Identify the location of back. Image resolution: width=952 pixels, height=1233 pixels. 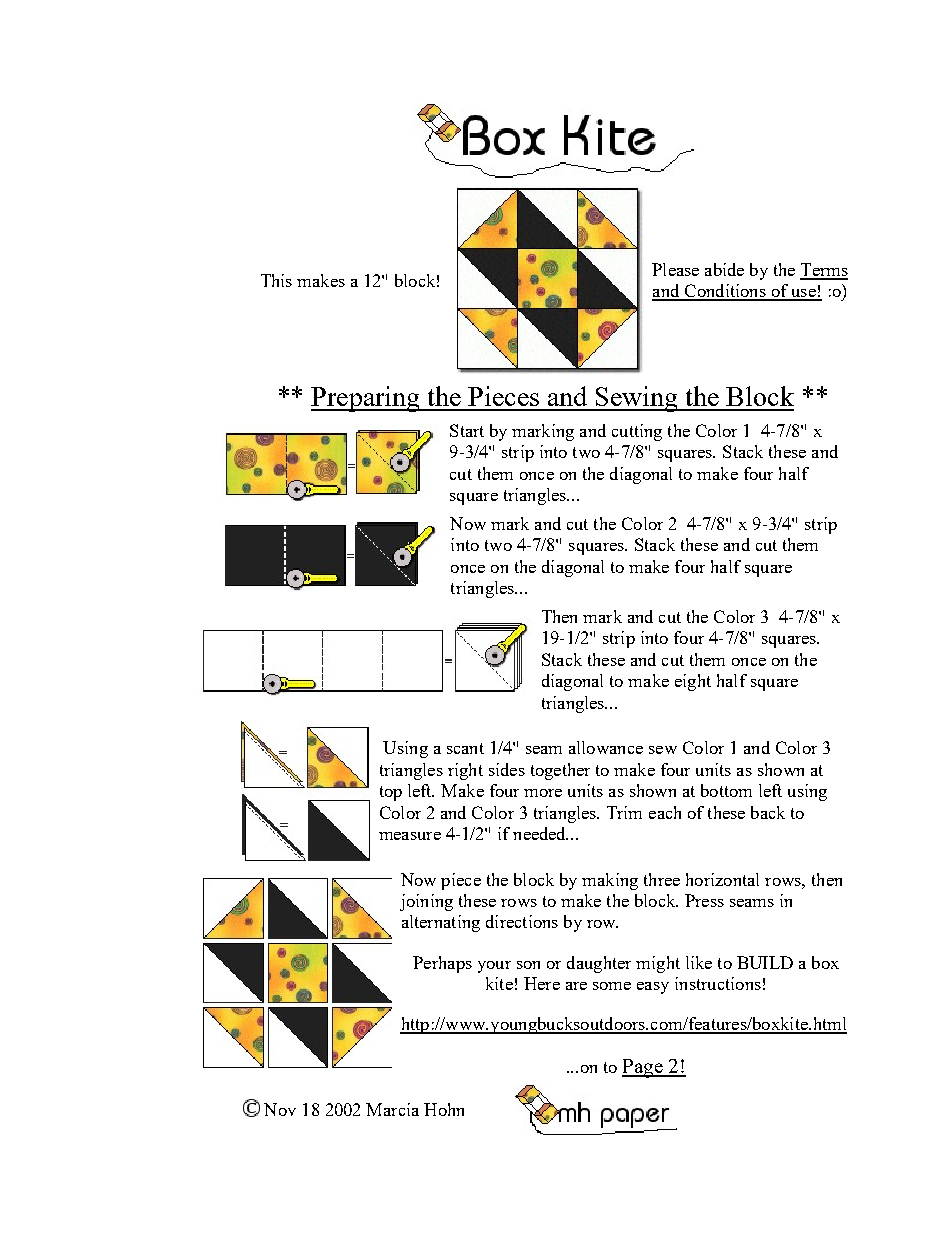
(768, 812).
